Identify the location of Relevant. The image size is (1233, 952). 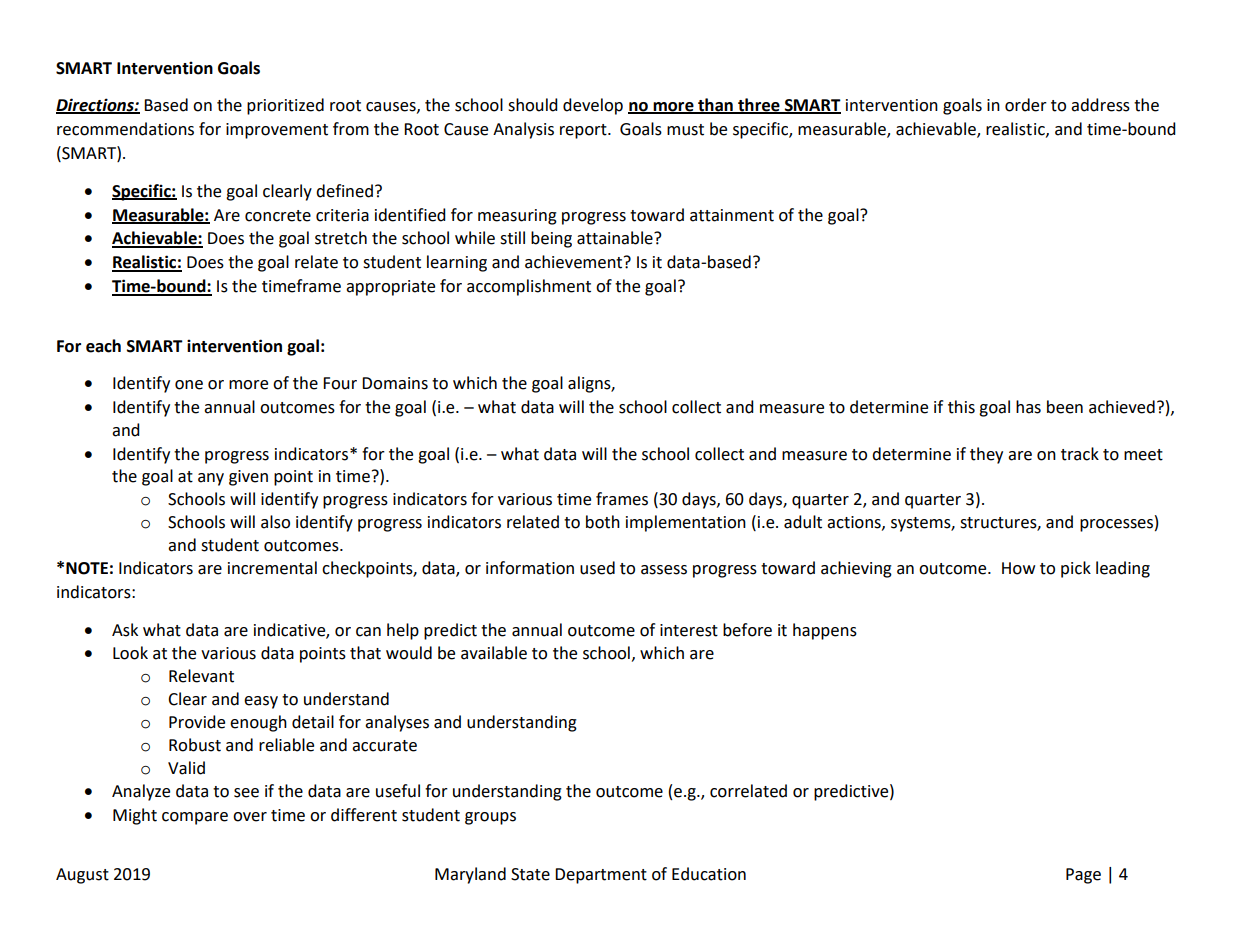
(201, 676).
